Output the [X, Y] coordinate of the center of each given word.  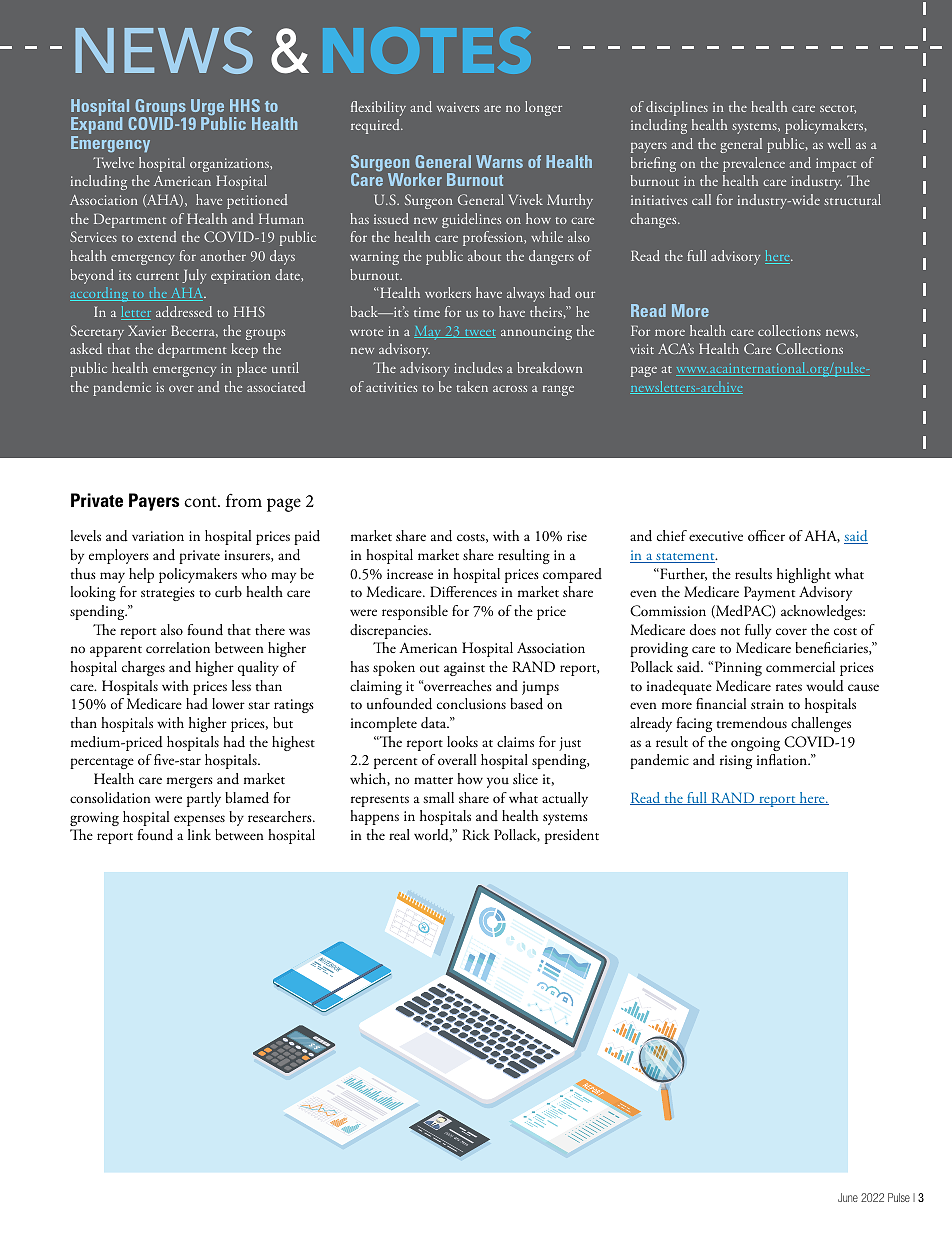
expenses [199, 820]
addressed [184, 311]
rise [577, 536]
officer [766, 535]
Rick [476, 834]
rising [736, 762]
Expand [96, 126]
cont [201, 501]
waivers [458, 107]
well [839, 143]
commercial [800, 666]
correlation [178, 647]
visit [642, 349]
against [464, 669]
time [427, 312]
